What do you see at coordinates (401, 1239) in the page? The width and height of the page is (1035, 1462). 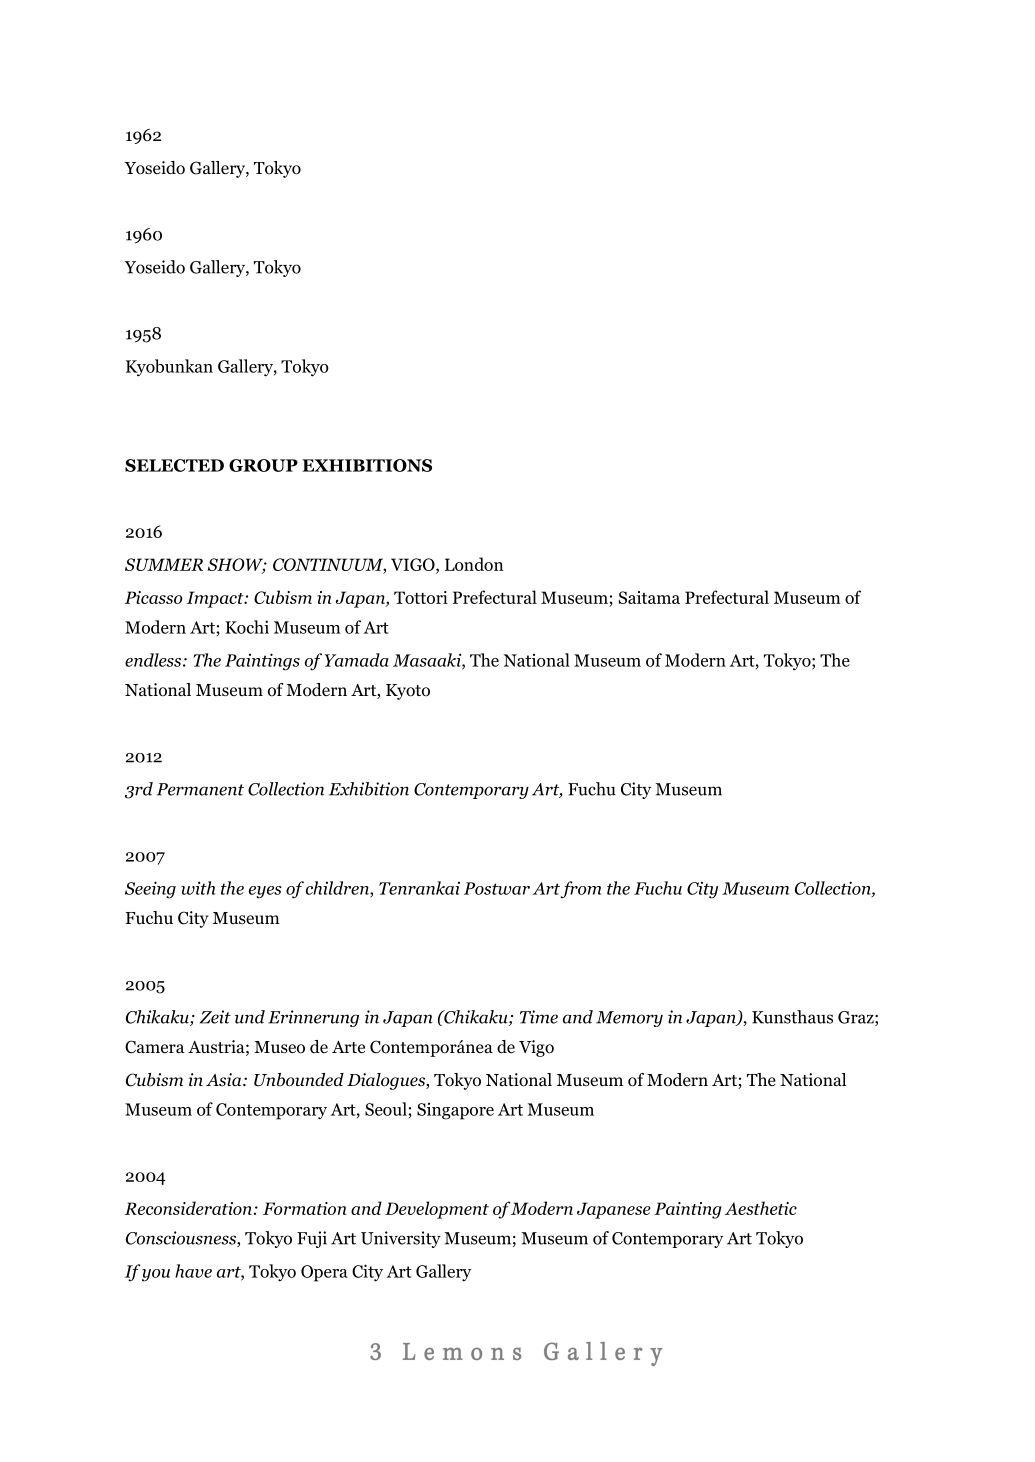 I see `University` at bounding box center [401, 1239].
